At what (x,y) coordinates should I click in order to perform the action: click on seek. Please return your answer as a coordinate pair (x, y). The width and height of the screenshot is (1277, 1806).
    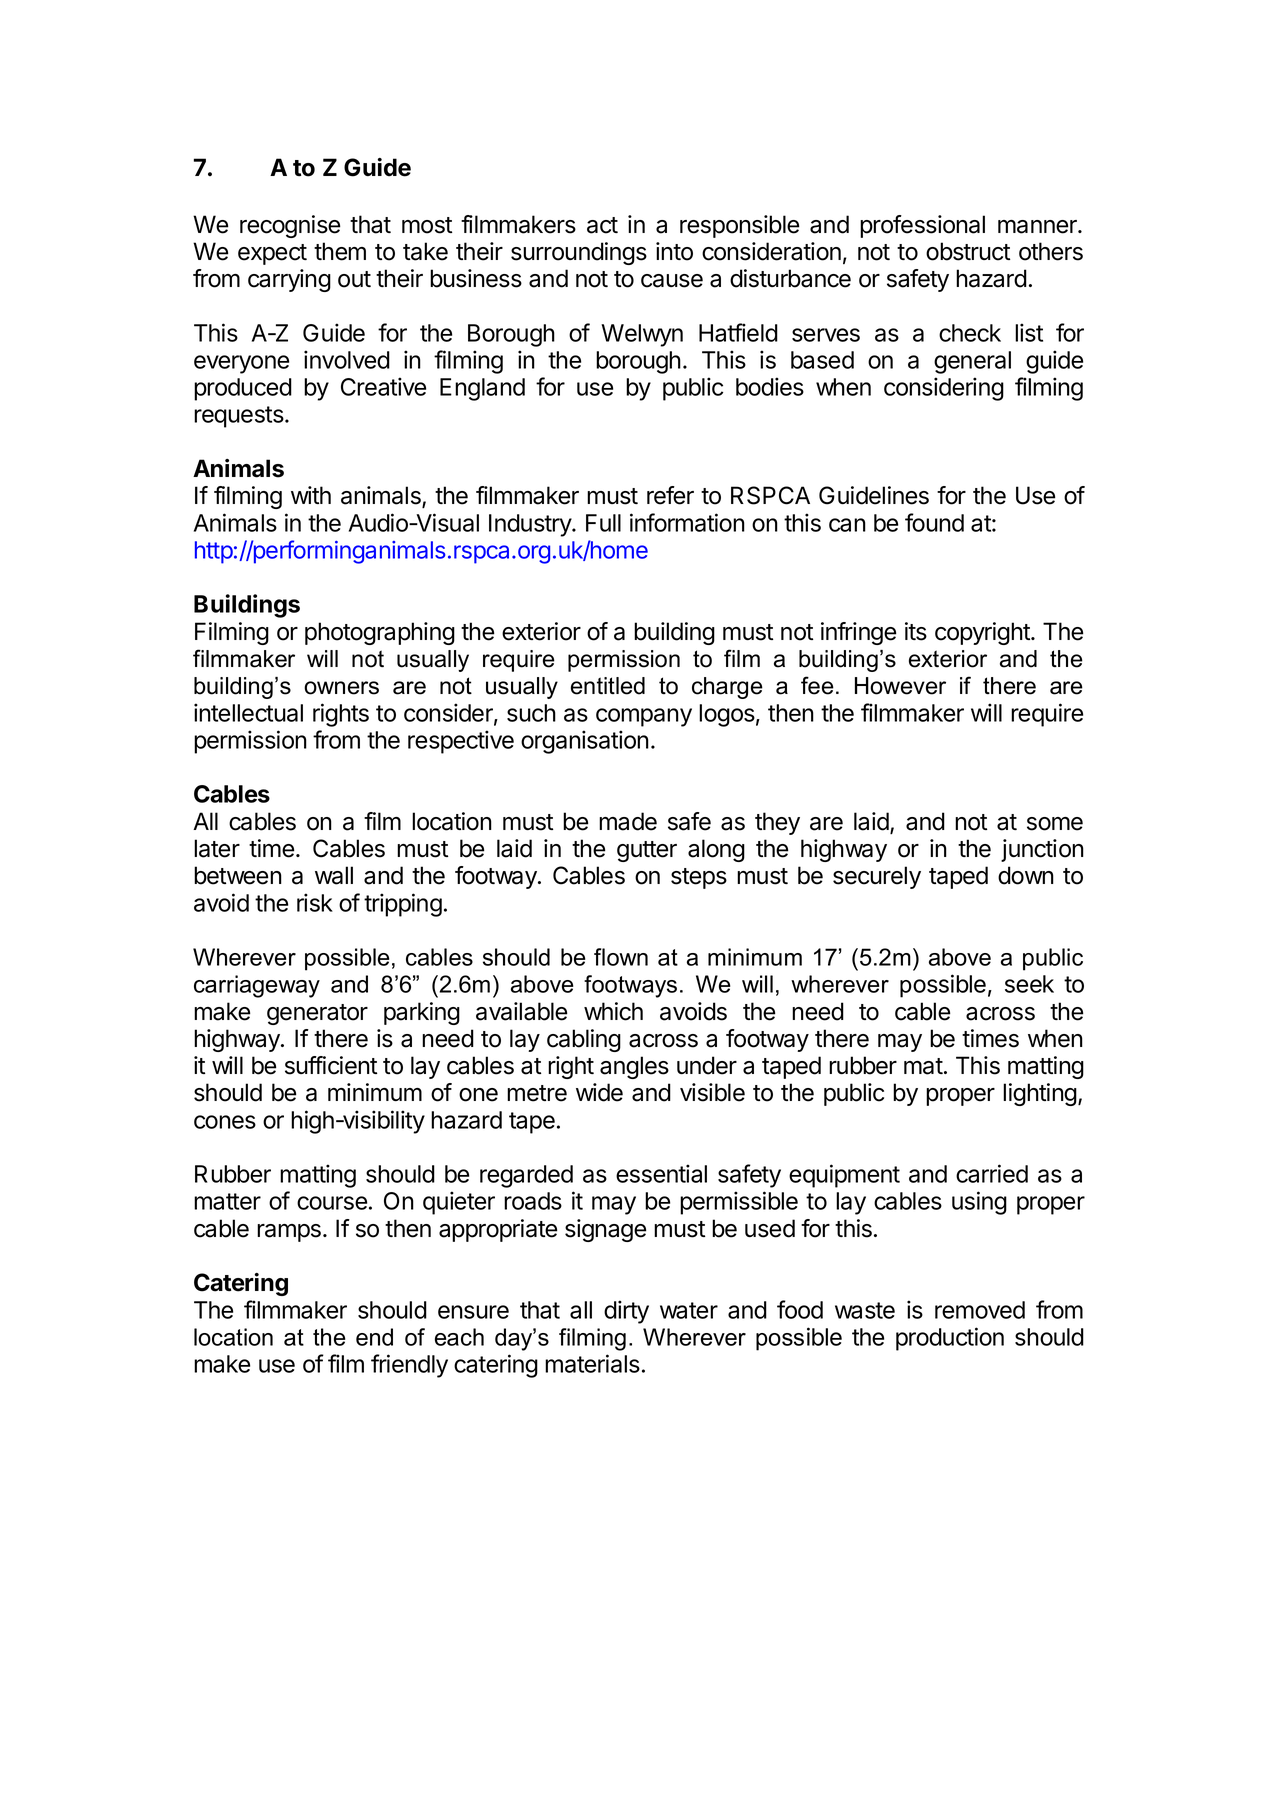
    Looking at the image, I should click on (1029, 984).
